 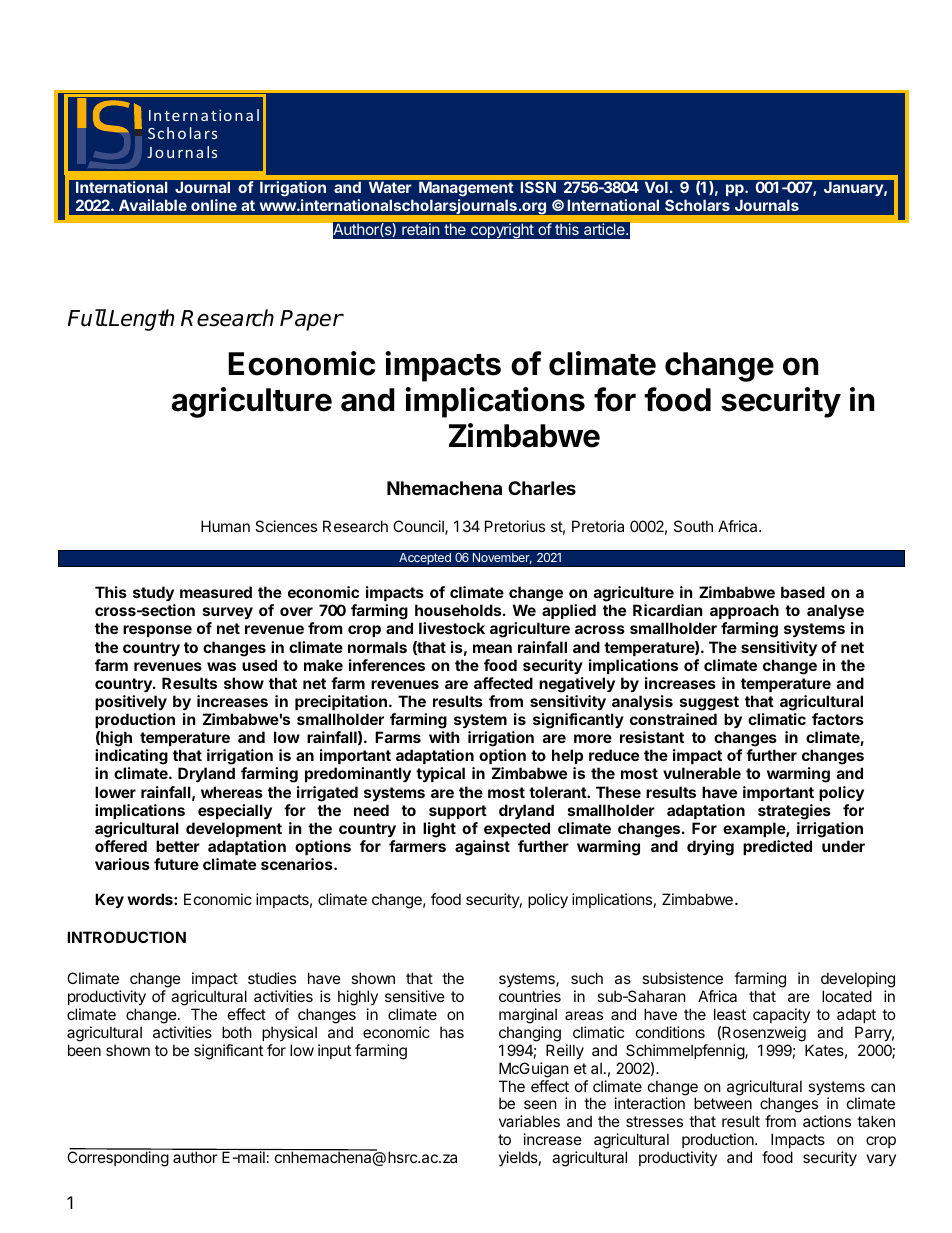 What do you see at coordinates (542, 488) in the image?
I see `Charles` at bounding box center [542, 488].
